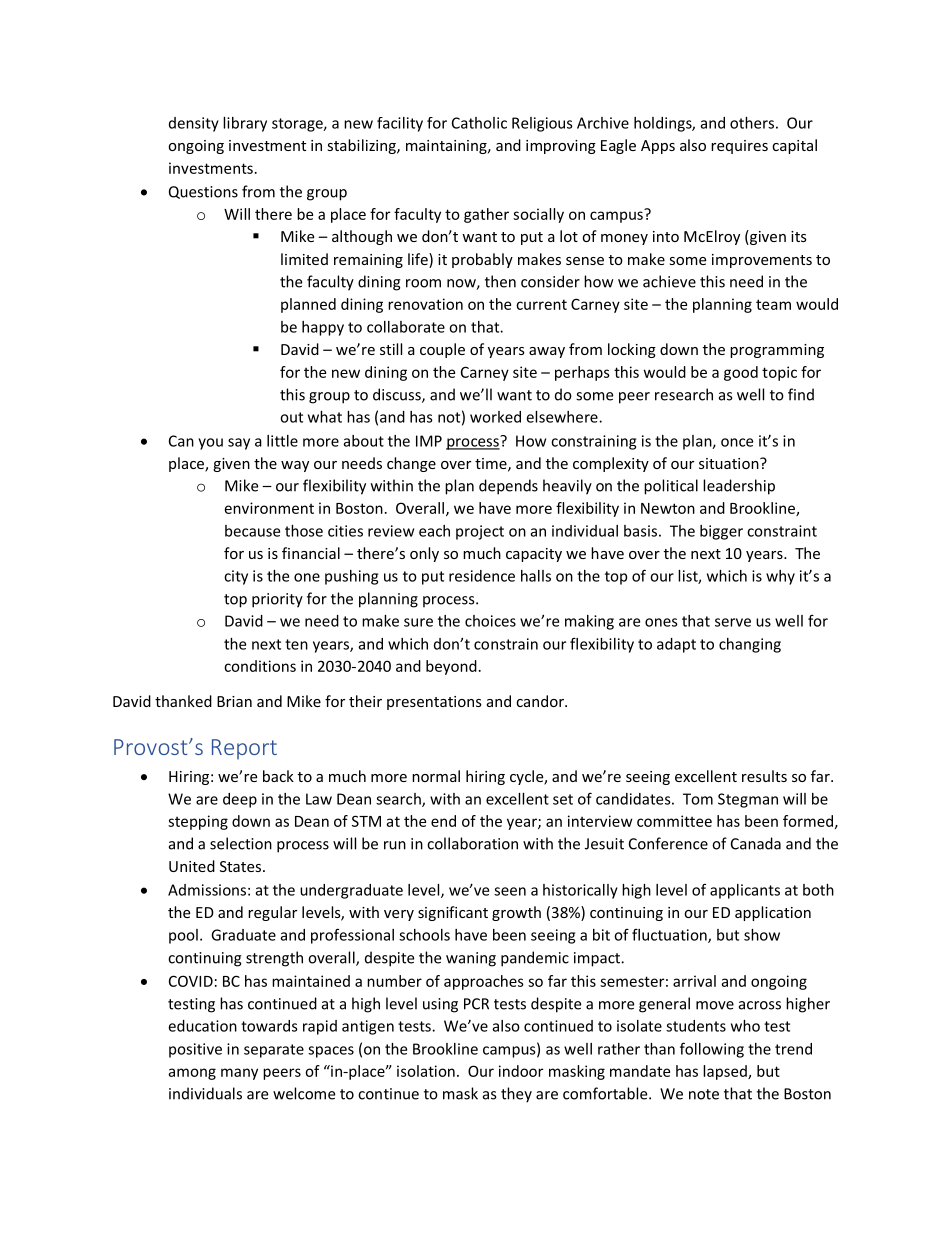  I want to click on serve, so click(733, 622).
